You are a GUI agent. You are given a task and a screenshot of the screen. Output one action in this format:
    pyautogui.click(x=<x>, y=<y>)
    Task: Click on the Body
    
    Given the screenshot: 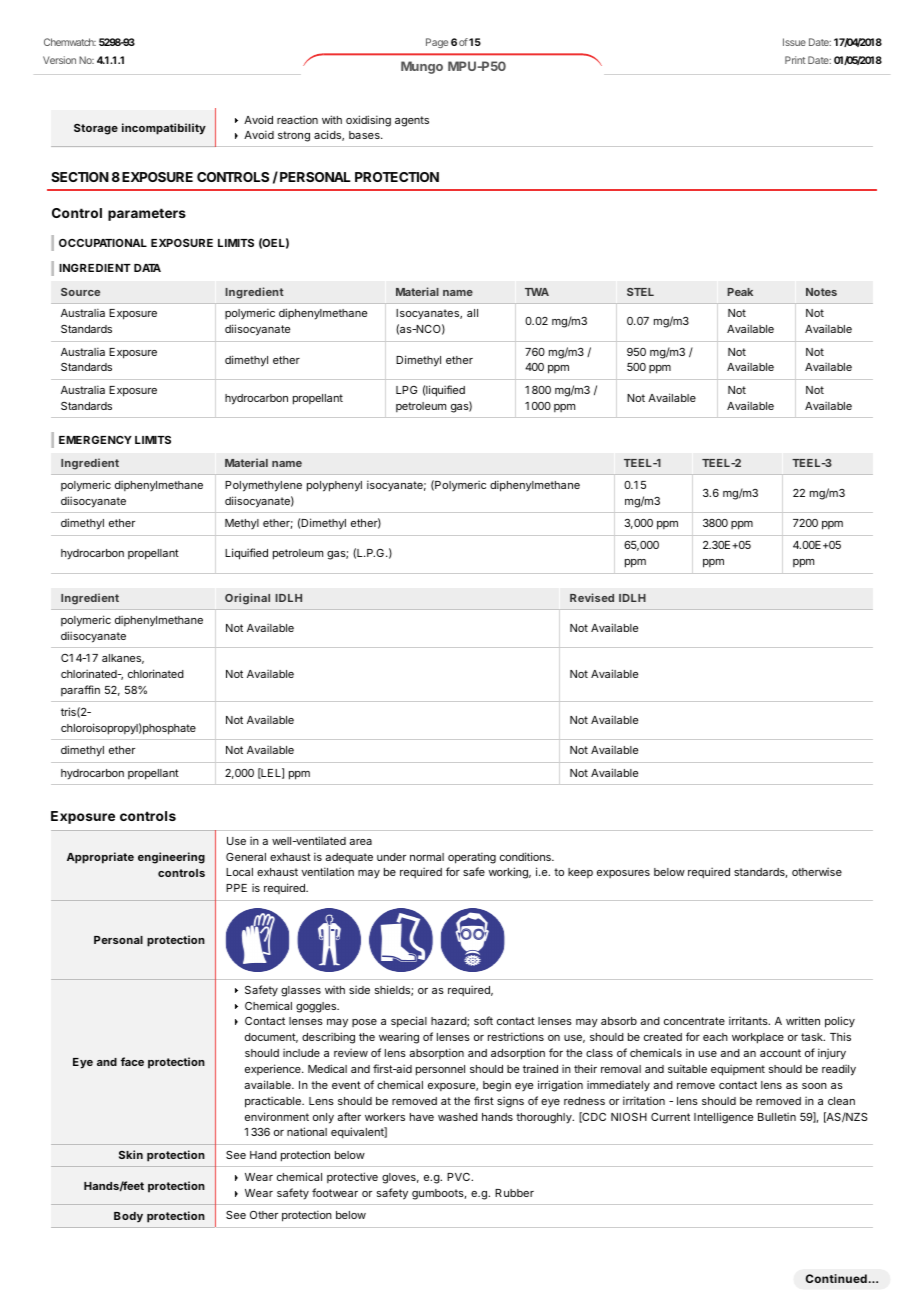 What is the action you would take?
    pyautogui.click(x=128, y=1217)
